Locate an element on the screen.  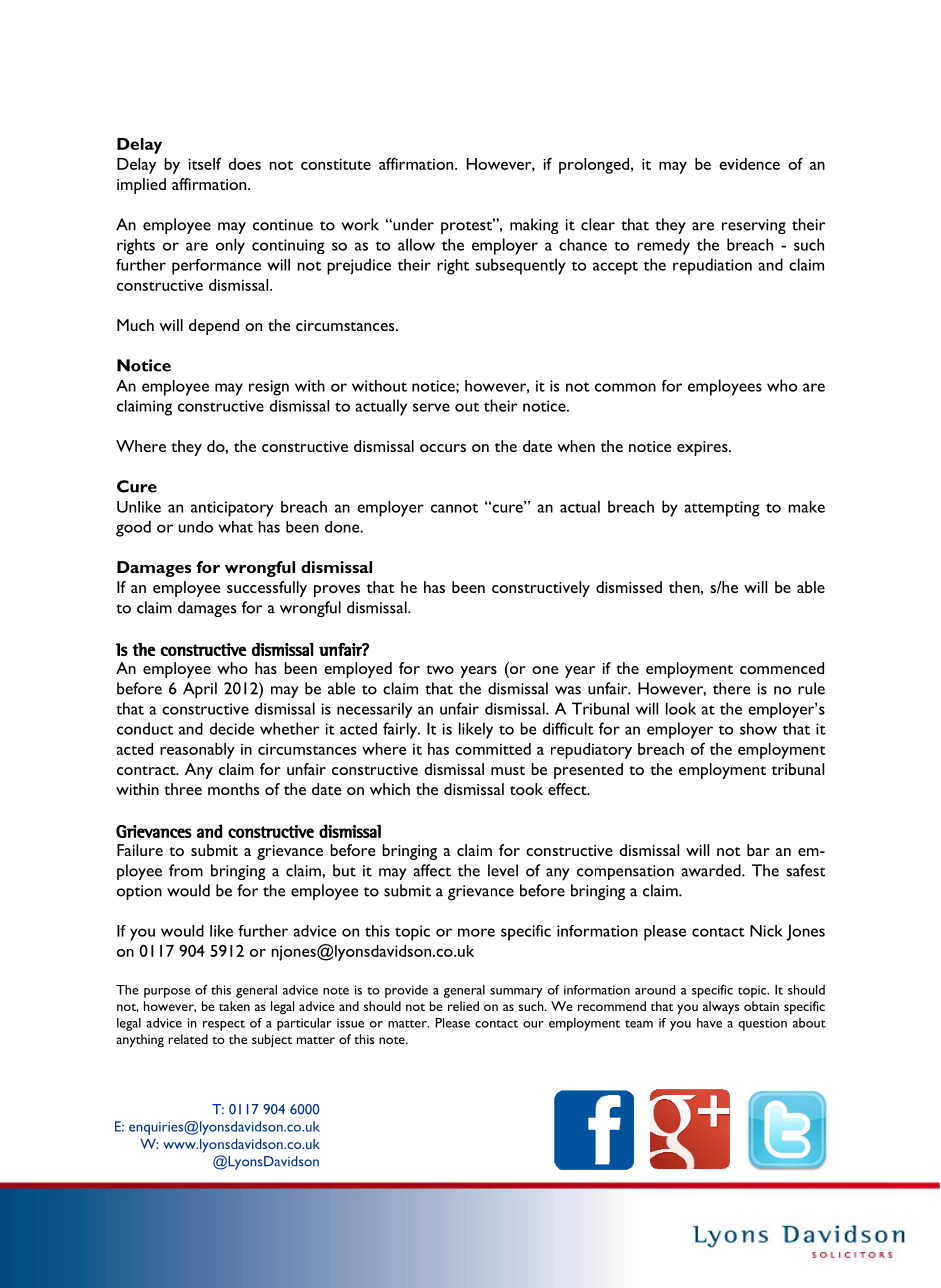
itself is located at coordinates (204, 164).
